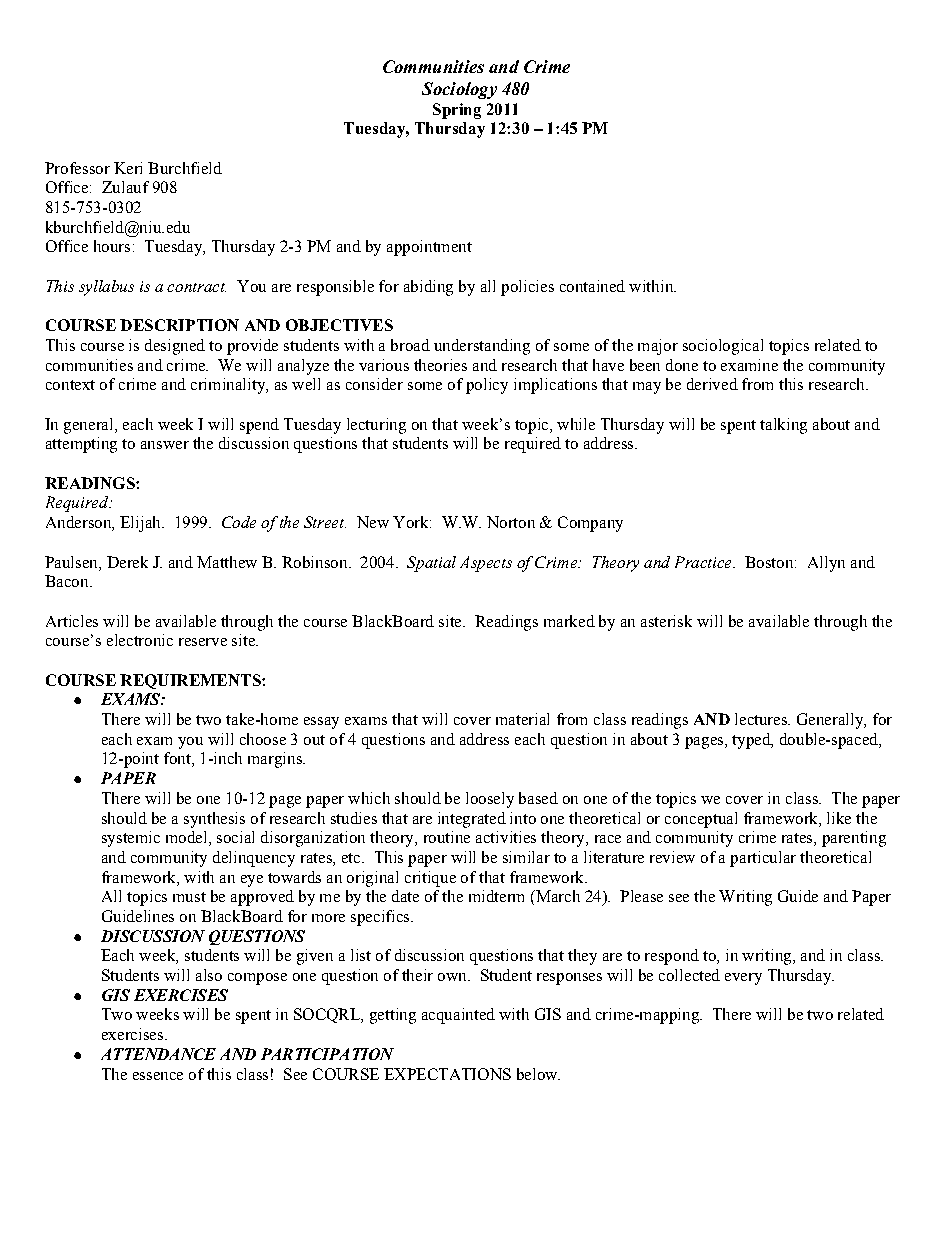  I want to click on sociological, so click(723, 347).
